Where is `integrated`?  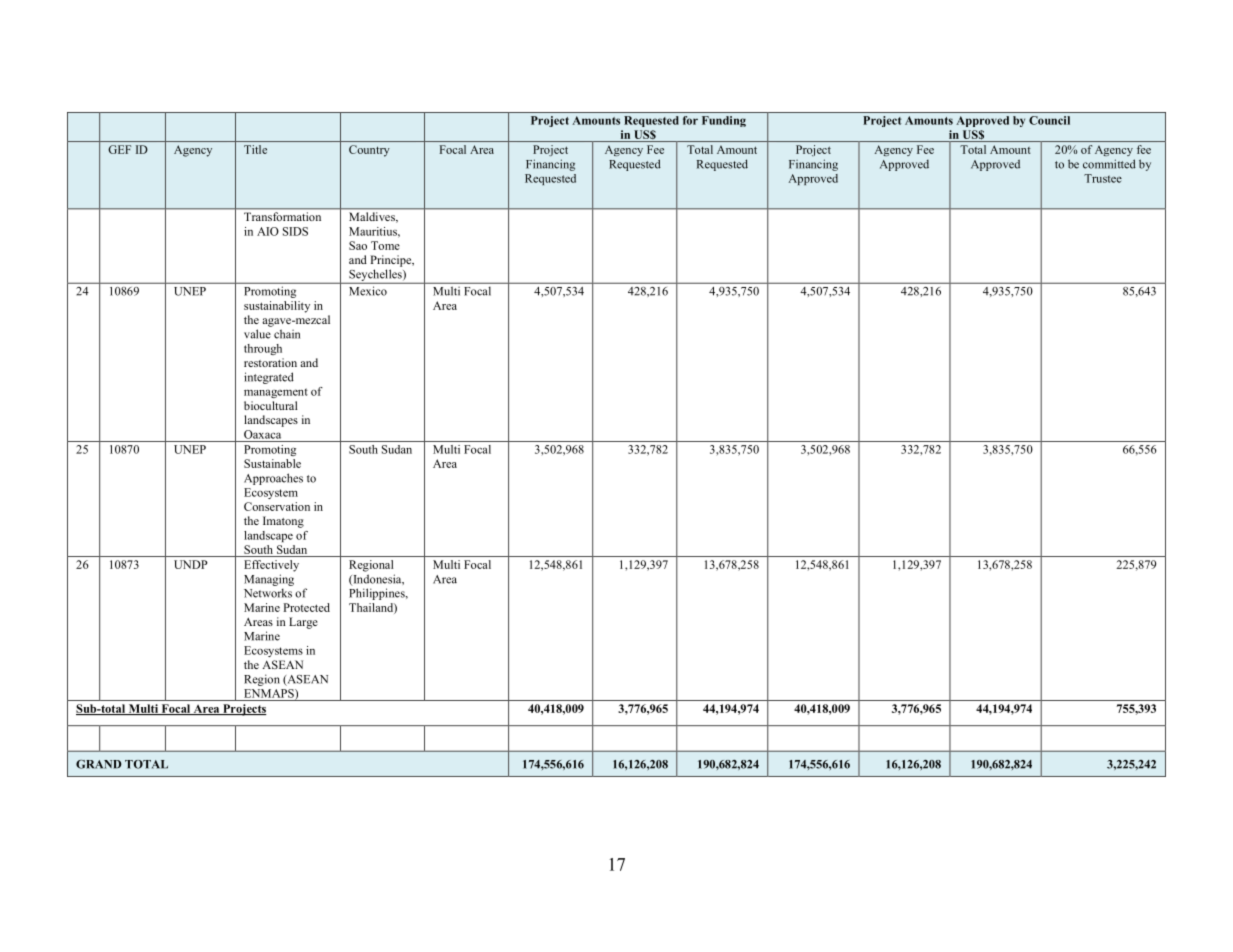
integrated is located at coordinates (269, 378).
